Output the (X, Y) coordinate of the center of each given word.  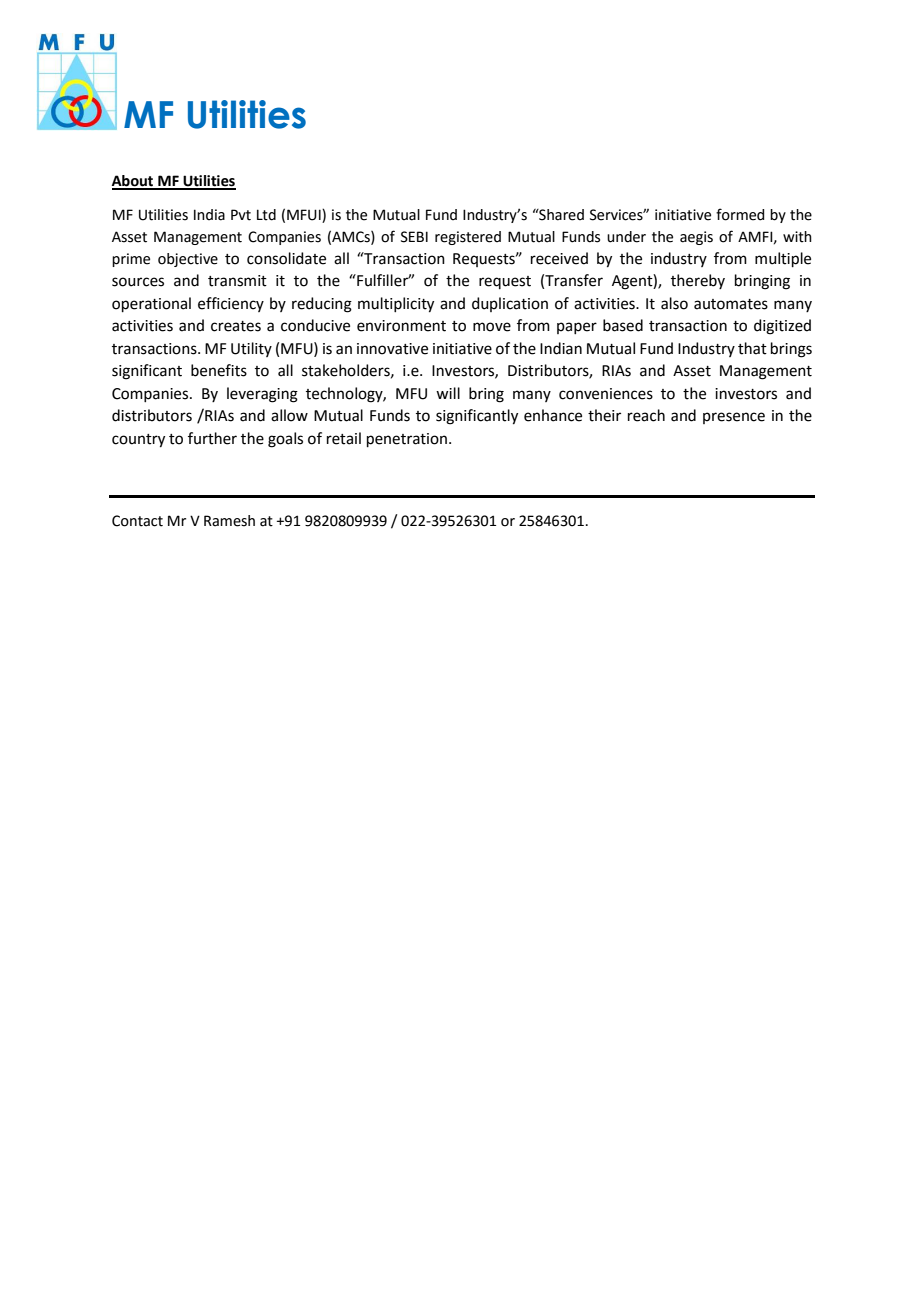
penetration (408, 440)
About (134, 182)
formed (740, 214)
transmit (237, 281)
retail (344, 438)
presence (734, 418)
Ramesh (229, 521)
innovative (392, 349)
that (752, 348)
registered (468, 238)
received (559, 258)
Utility (251, 349)
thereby (698, 281)
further (212, 438)
